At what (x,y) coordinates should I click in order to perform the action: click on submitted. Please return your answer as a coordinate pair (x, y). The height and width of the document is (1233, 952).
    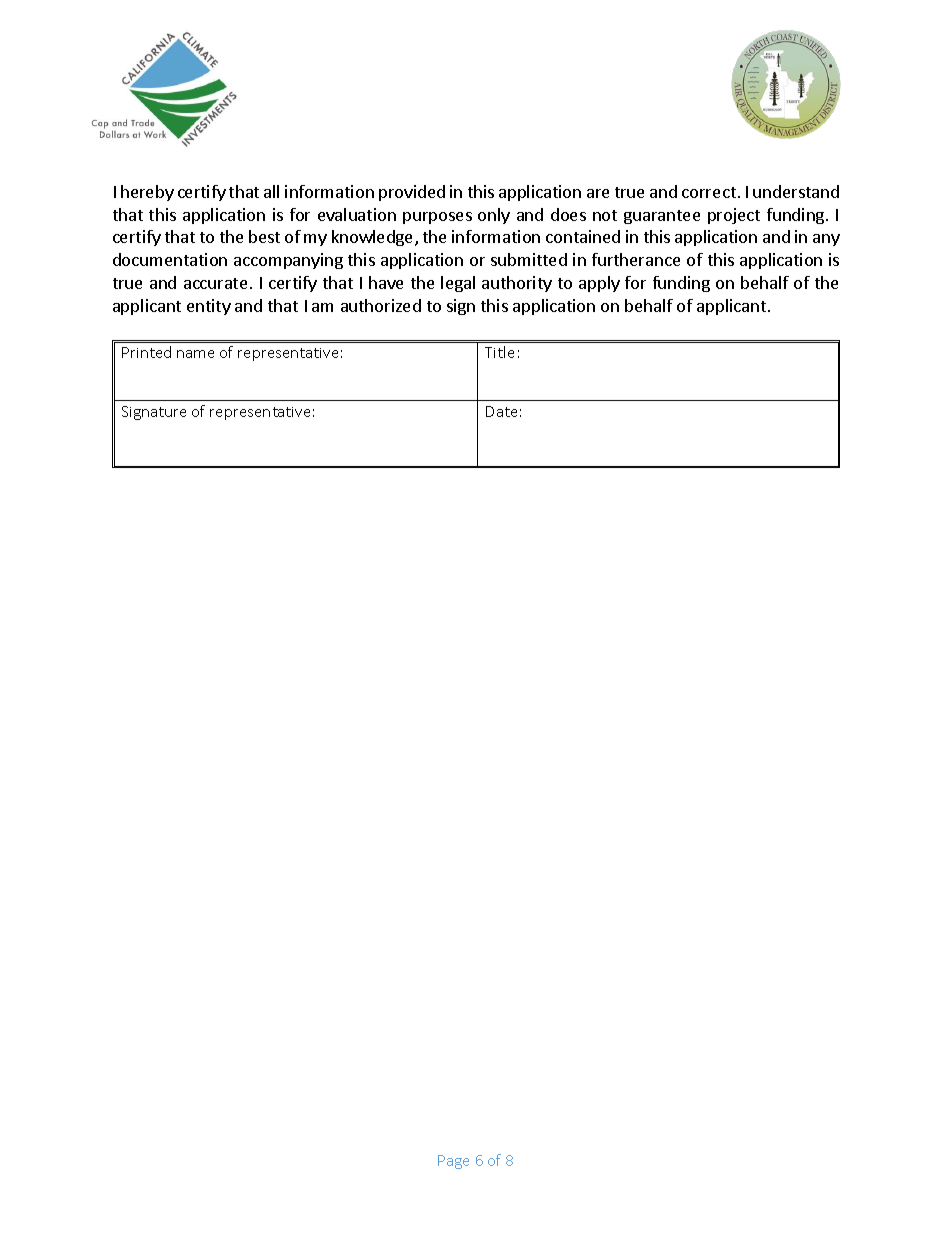
    Looking at the image, I should click on (529, 259).
